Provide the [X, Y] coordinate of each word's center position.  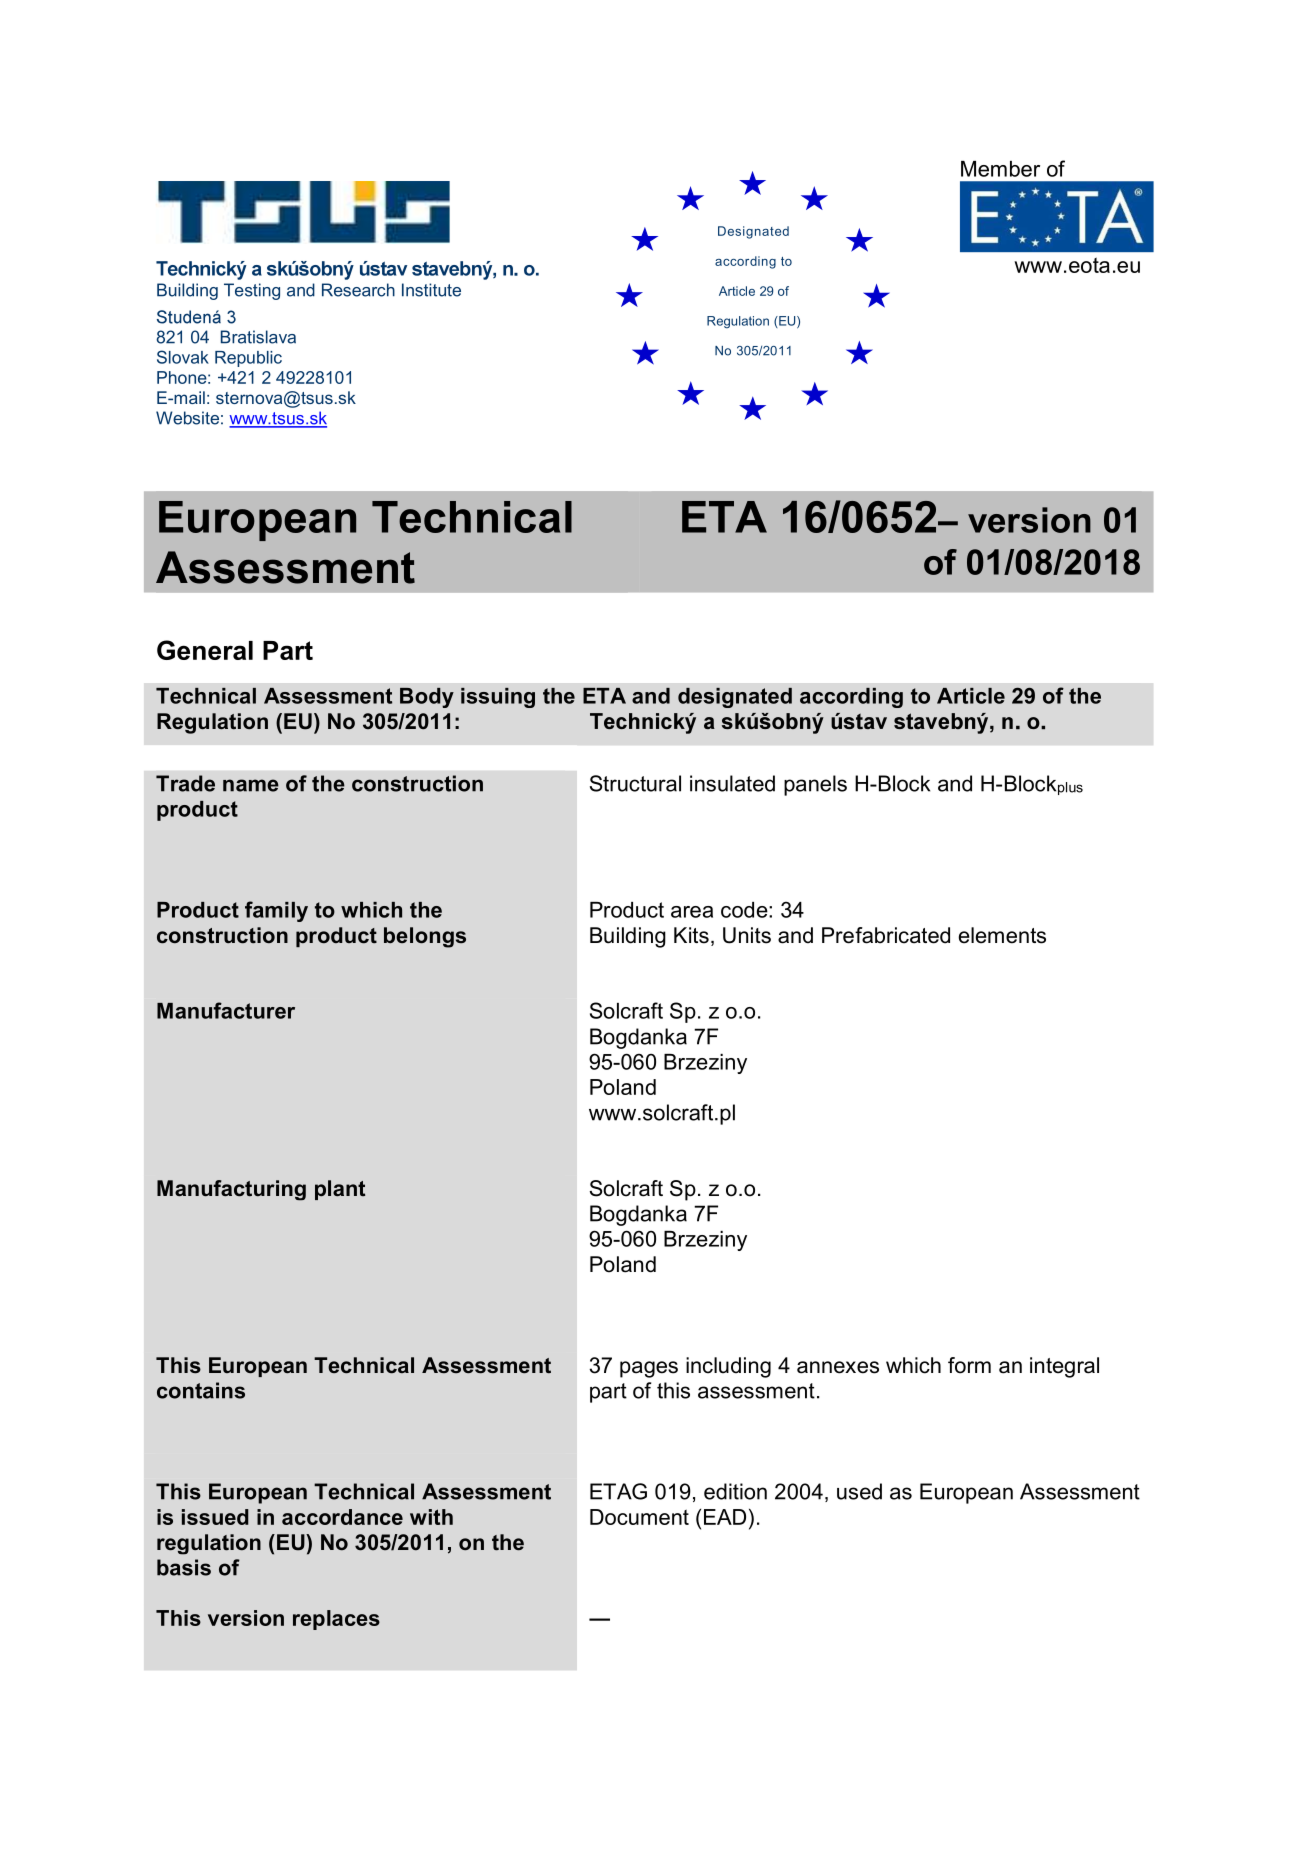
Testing [252, 291]
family [276, 911]
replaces [336, 1620]
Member [1000, 169]
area [692, 912]
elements [1002, 935]
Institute [431, 290]
